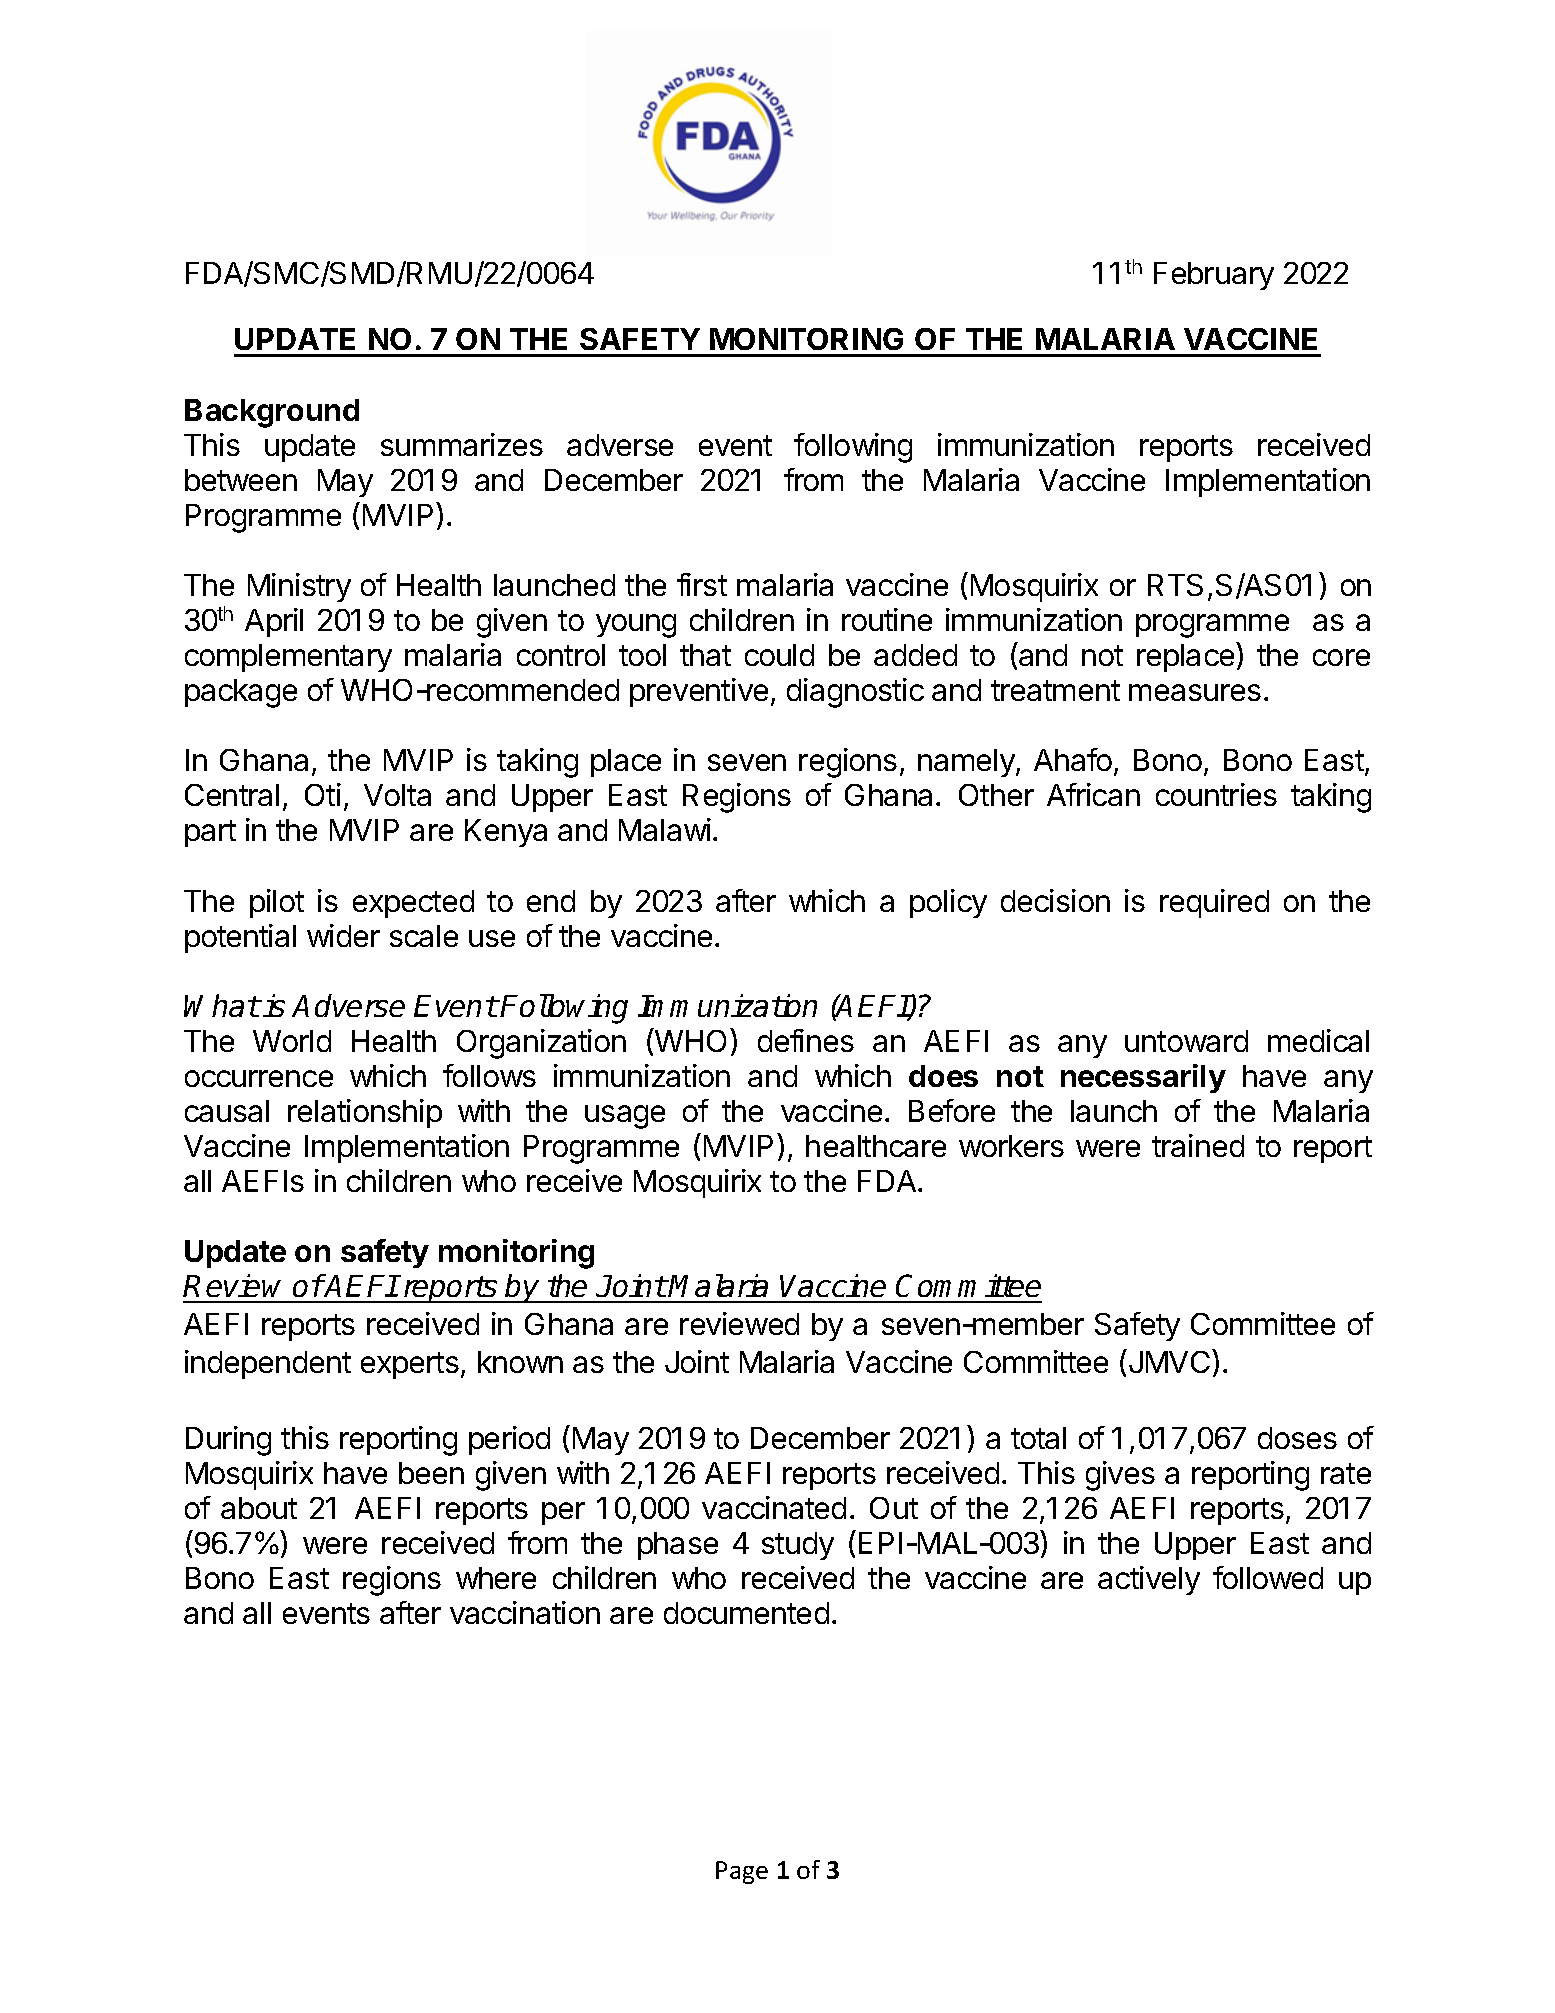 The width and height of the screenshot is (1555, 2013). Describe the element at coordinates (1214, 276) in the screenshot. I see `February` at that location.
